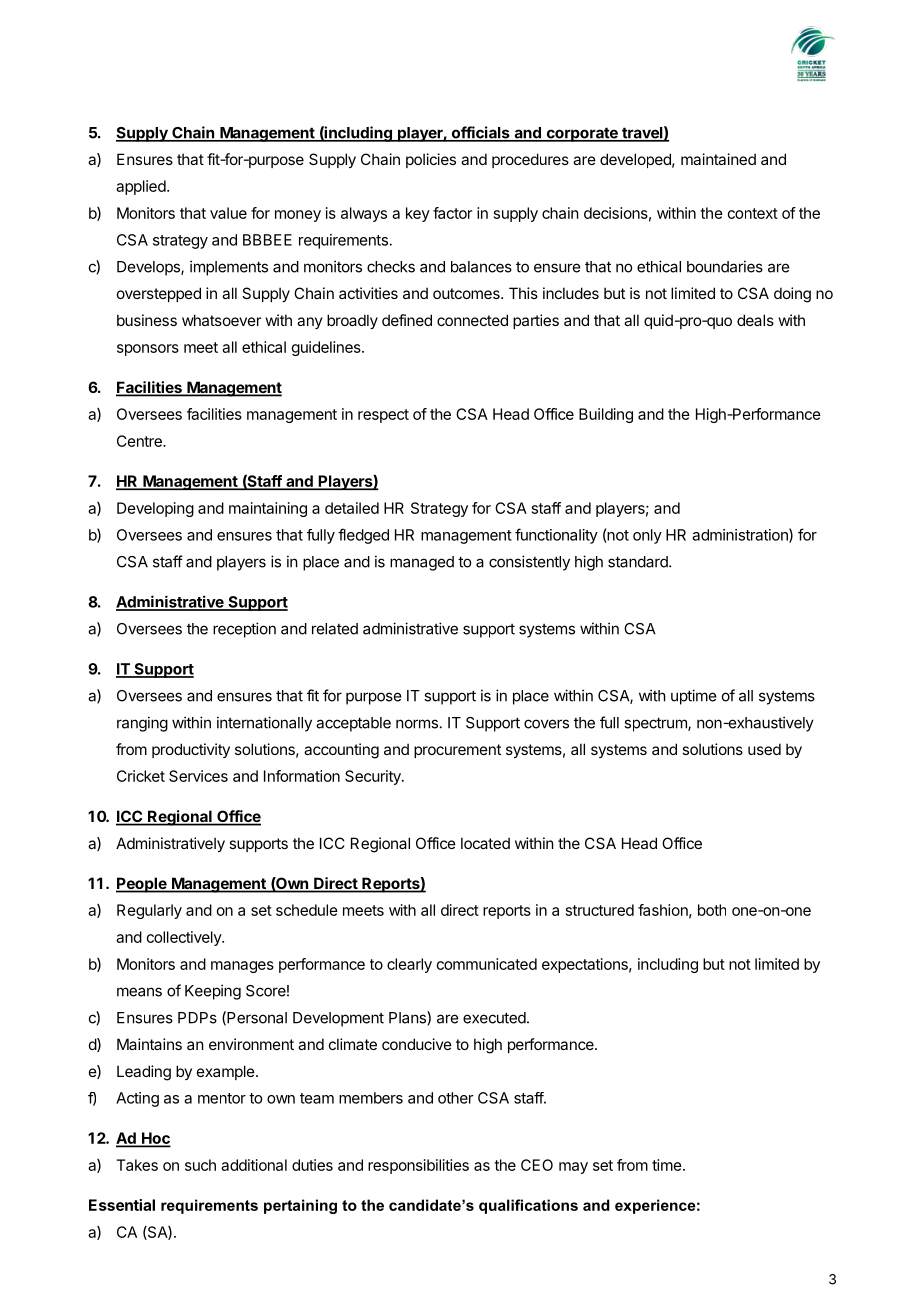 This screenshot has height=1309, width=924. What do you see at coordinates (140, 441) in the screenshot?
I see `Centre` at bounding box center [140, 441].
